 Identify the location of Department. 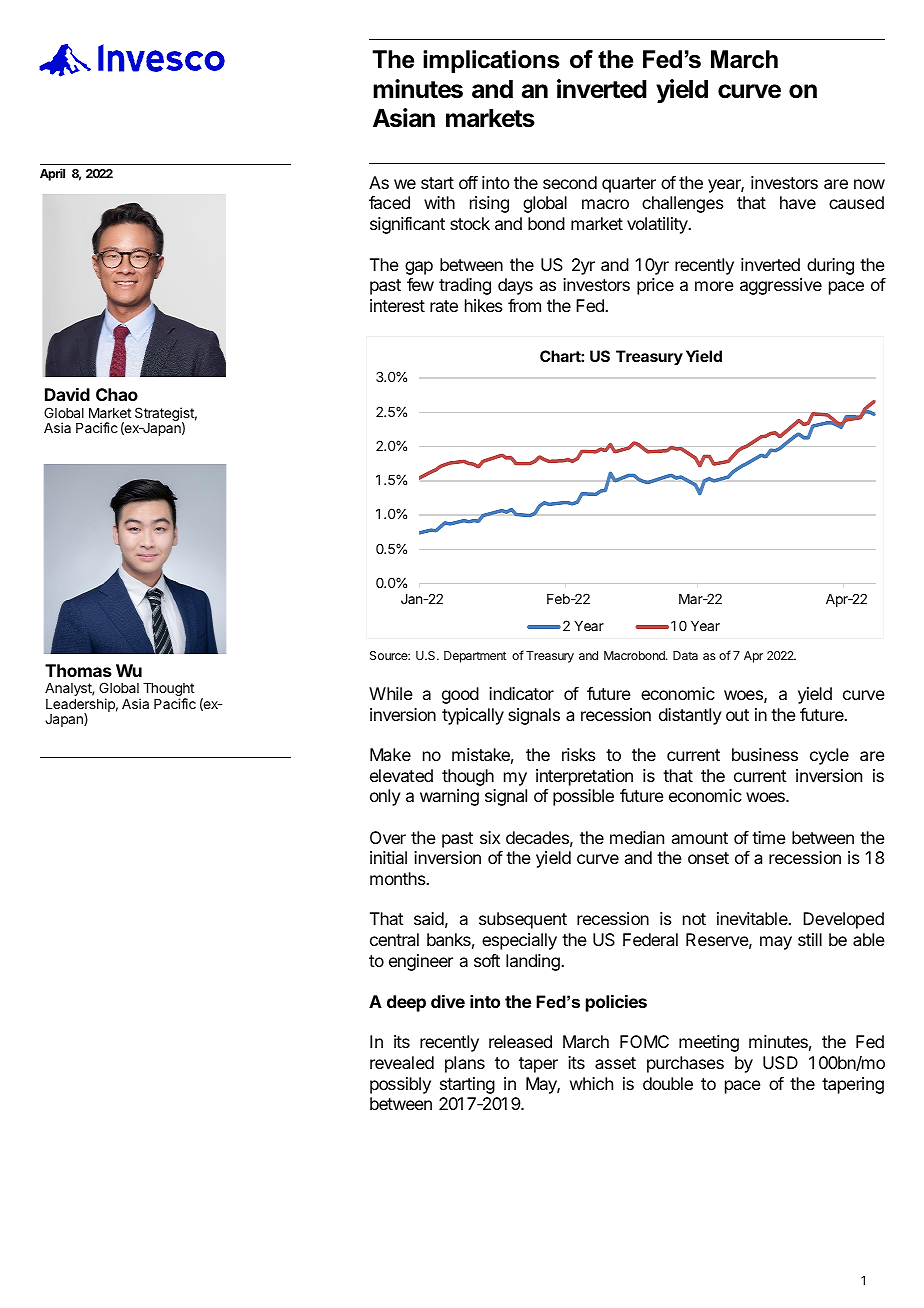
(475, 657).
